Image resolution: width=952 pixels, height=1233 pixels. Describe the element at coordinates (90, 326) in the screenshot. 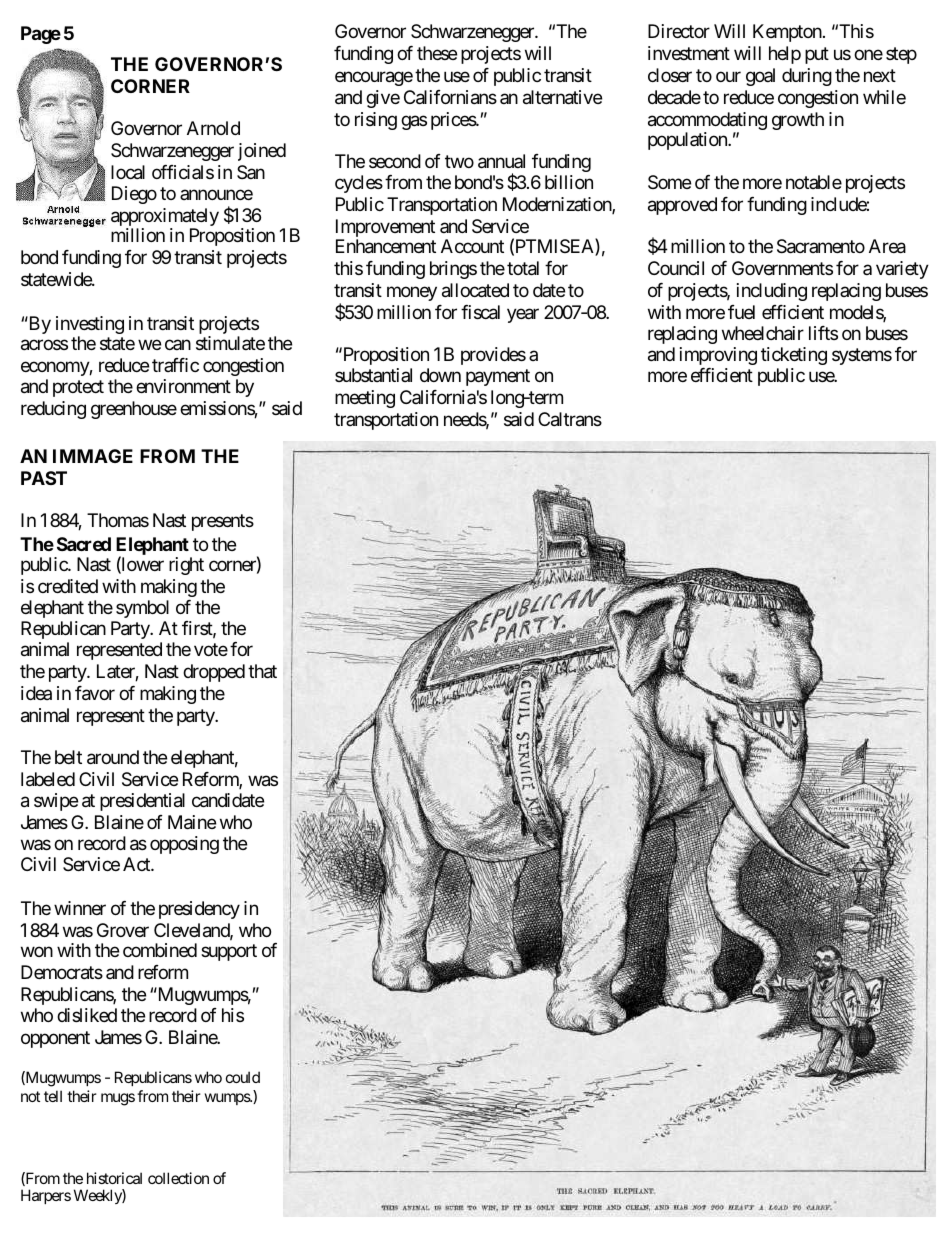

I see `investing` at that location.
